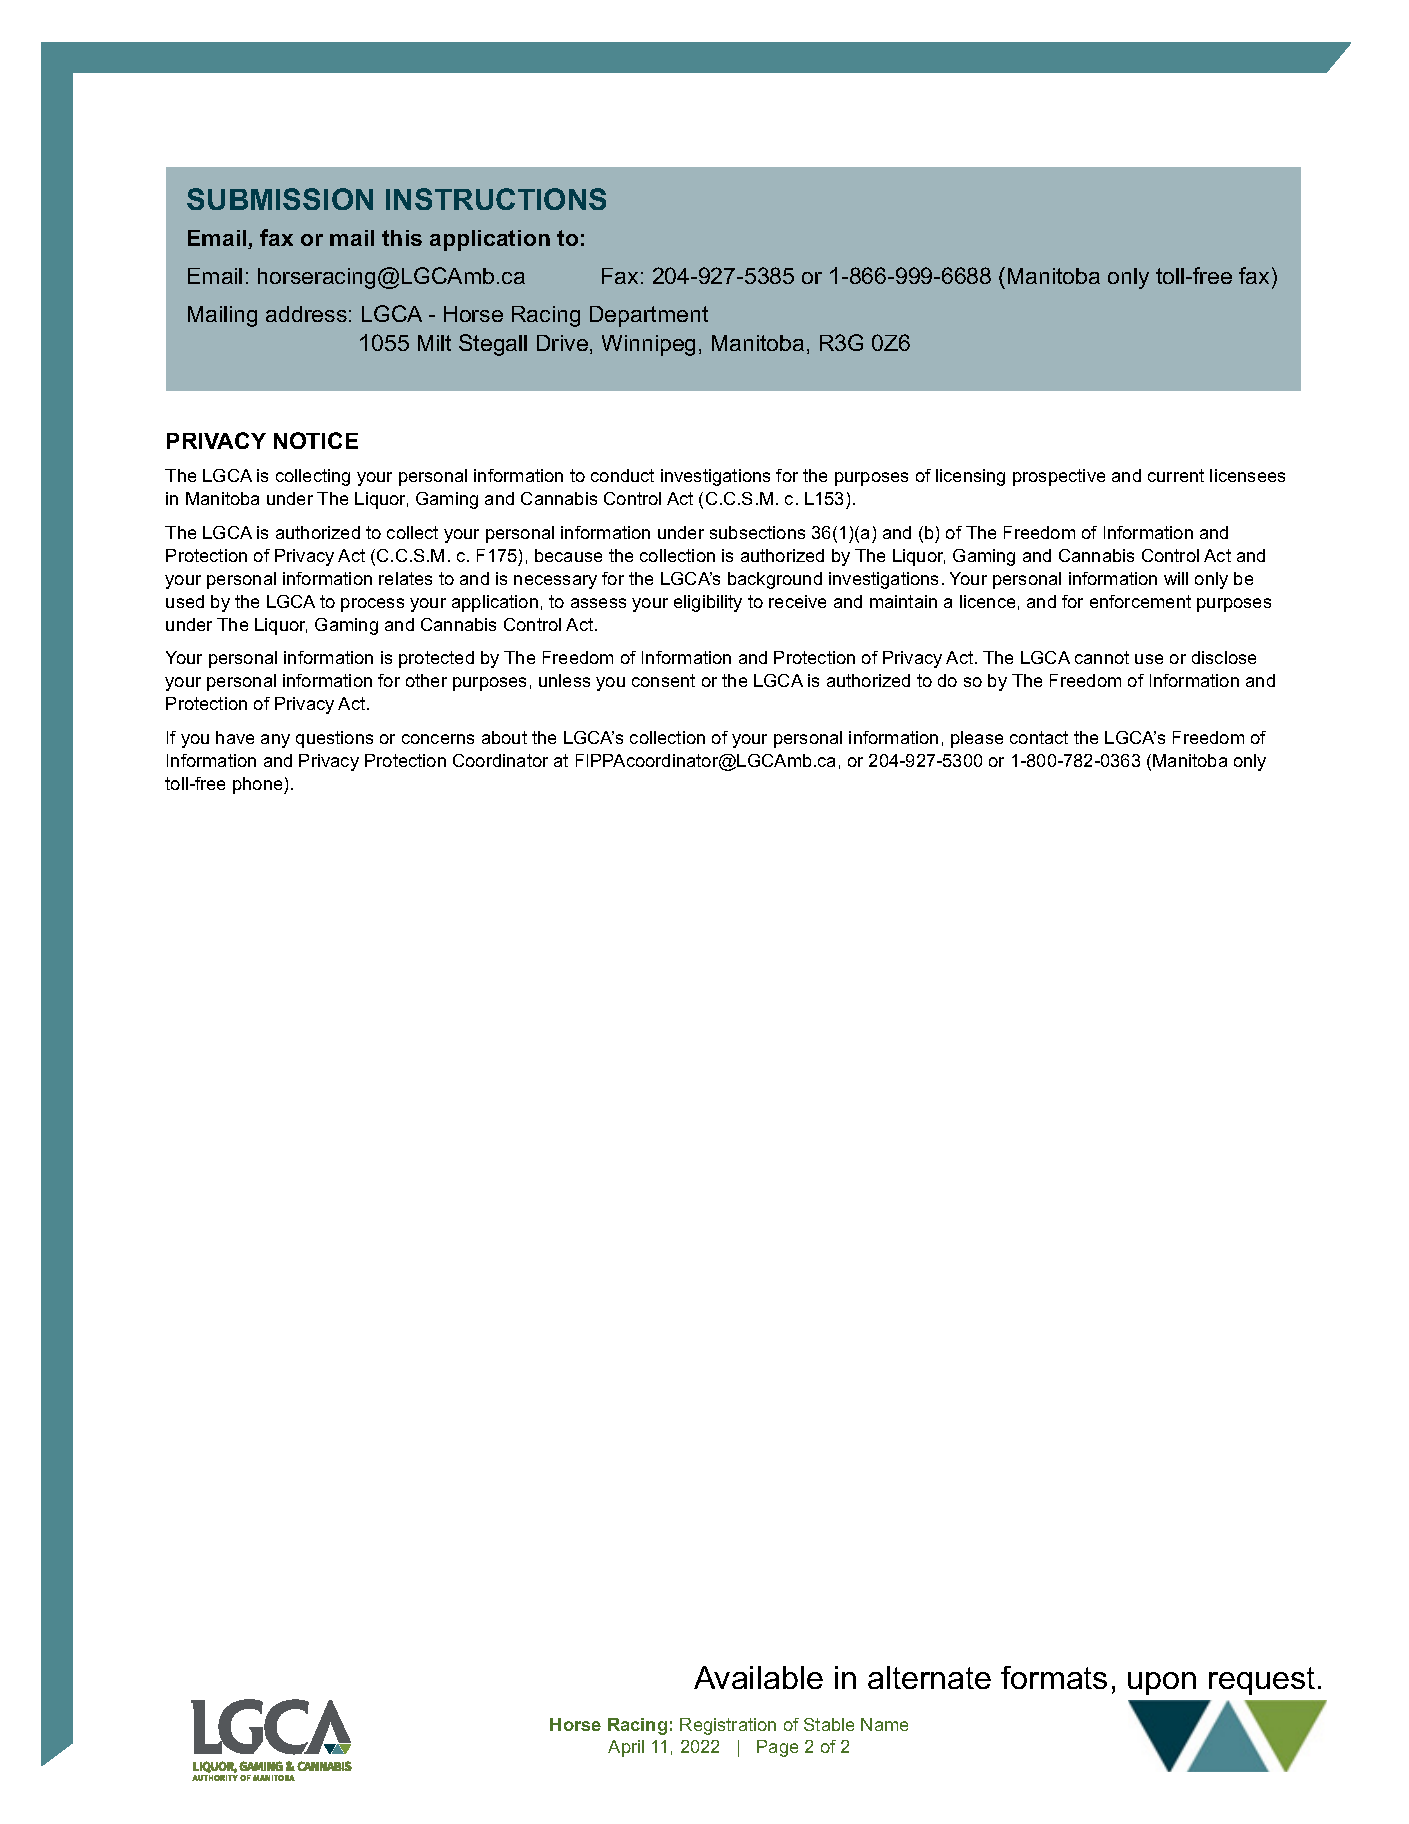 The width and height of the screenshot is (1409, 1824). I want to click on current, so click(1176, 475).
